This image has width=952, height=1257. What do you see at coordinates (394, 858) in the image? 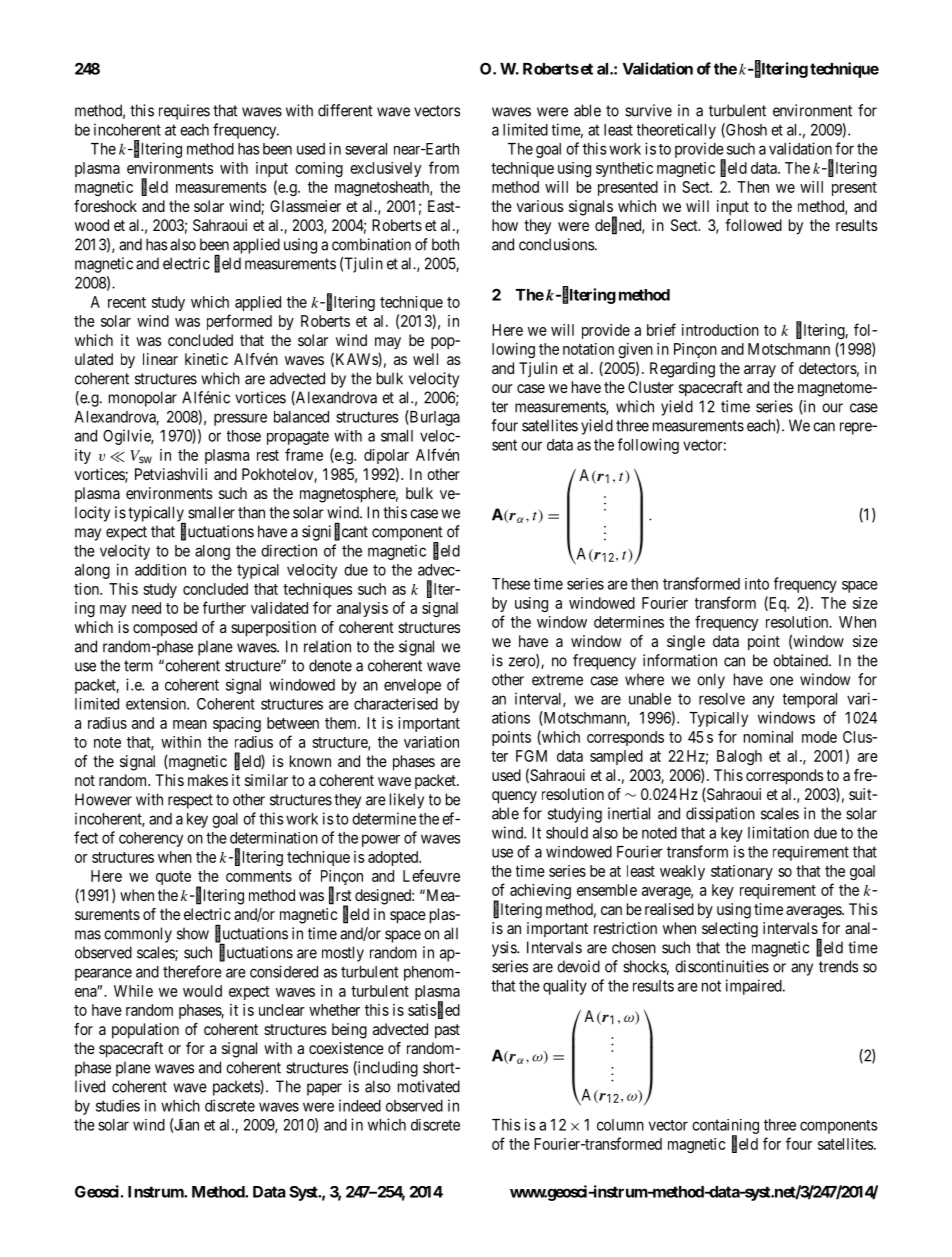
I see `adopted` at bounding box center [394, 858].
